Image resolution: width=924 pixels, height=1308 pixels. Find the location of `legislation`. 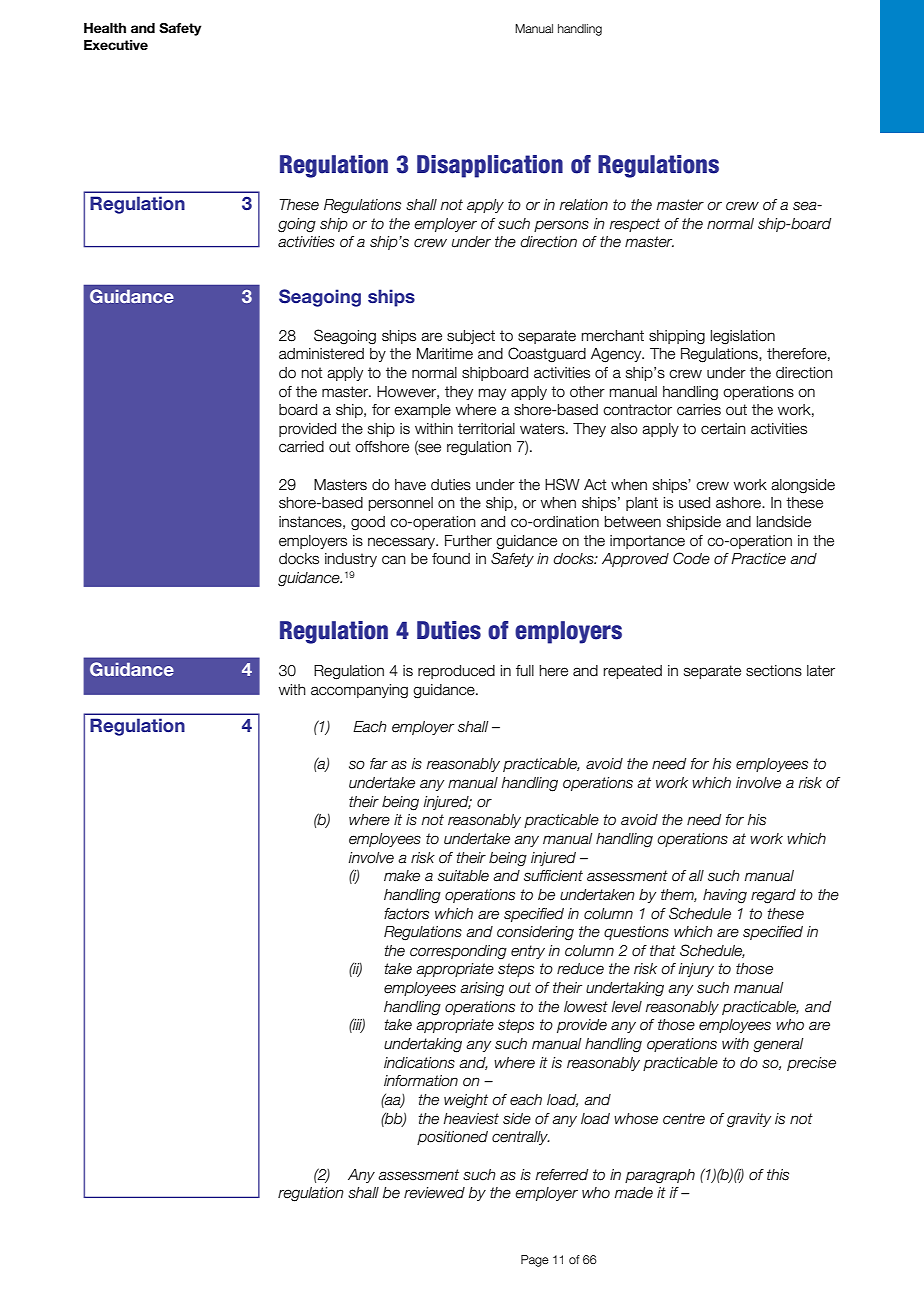

legislation is located at coordinates (743, 337).
